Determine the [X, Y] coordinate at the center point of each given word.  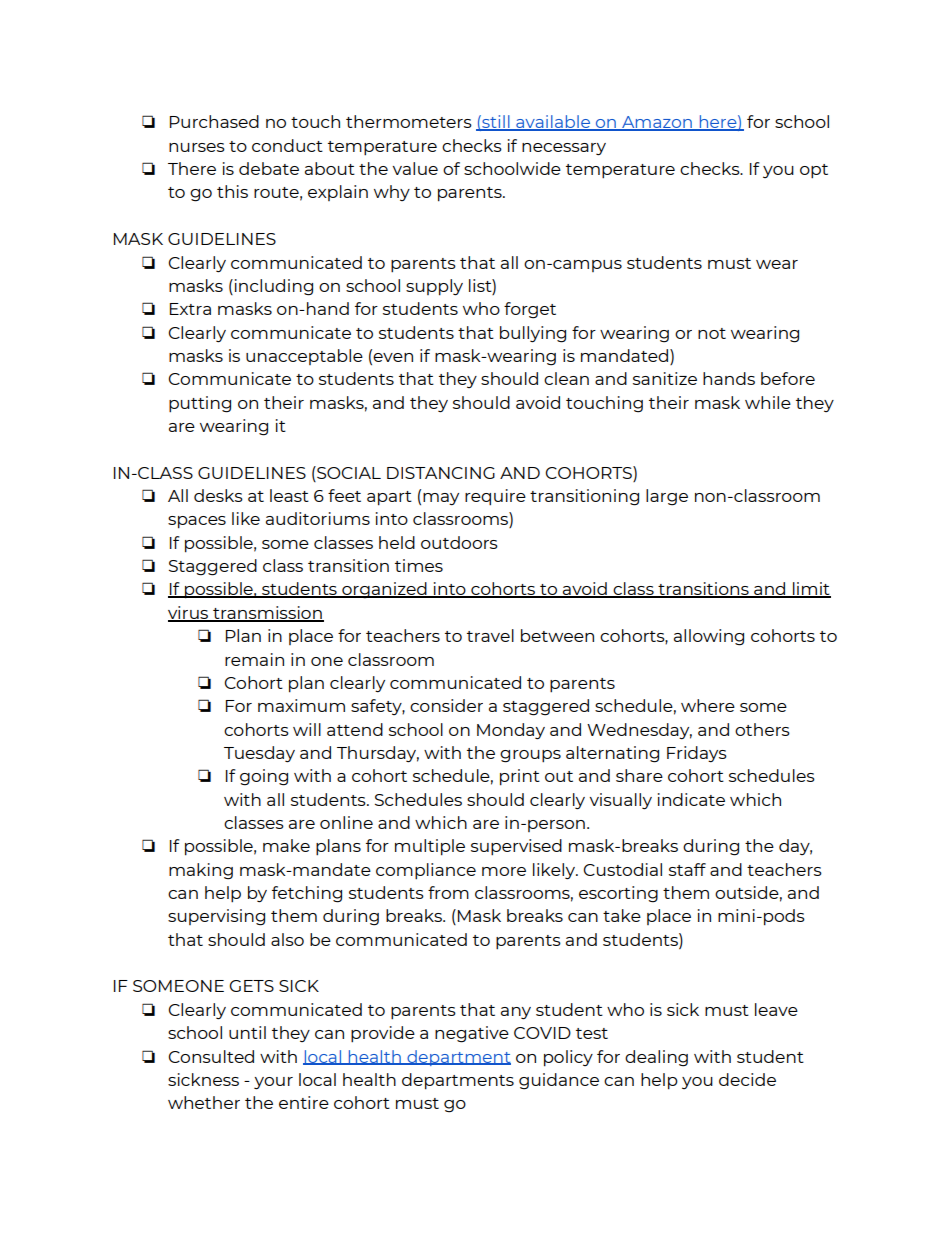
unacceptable [304, 357]
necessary [564, 149]
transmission [267, 613]
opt [814, 171]
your [273, 1083]
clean [566, 378]
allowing [709, 637]
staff [687, 869]
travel [490, 635]
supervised [516, 847]
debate [269, 168]
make [286, 845]
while [768, 402]
